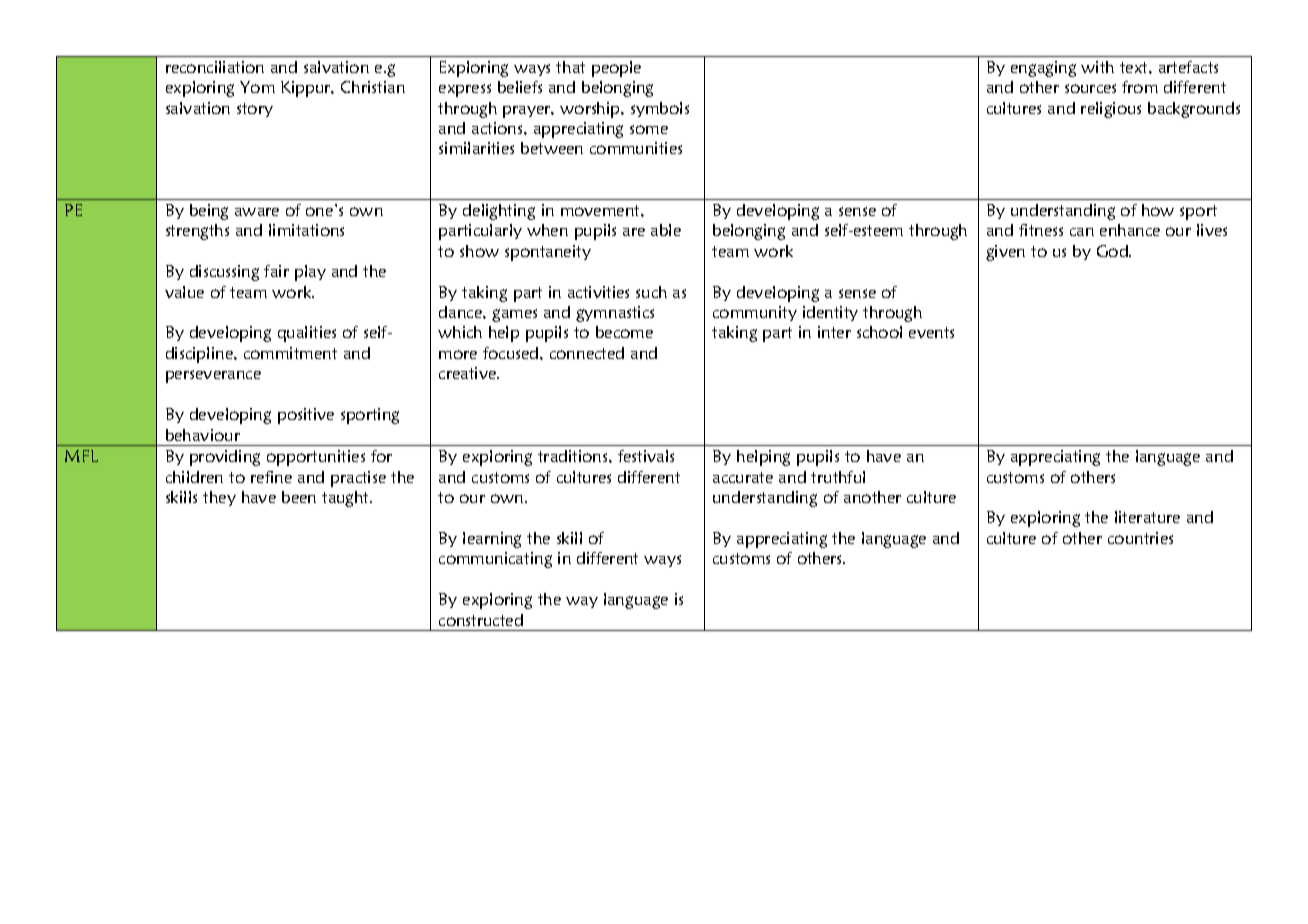 The width and height of the page is (1308, 924). I want to click on God, so click(1114, 251).
